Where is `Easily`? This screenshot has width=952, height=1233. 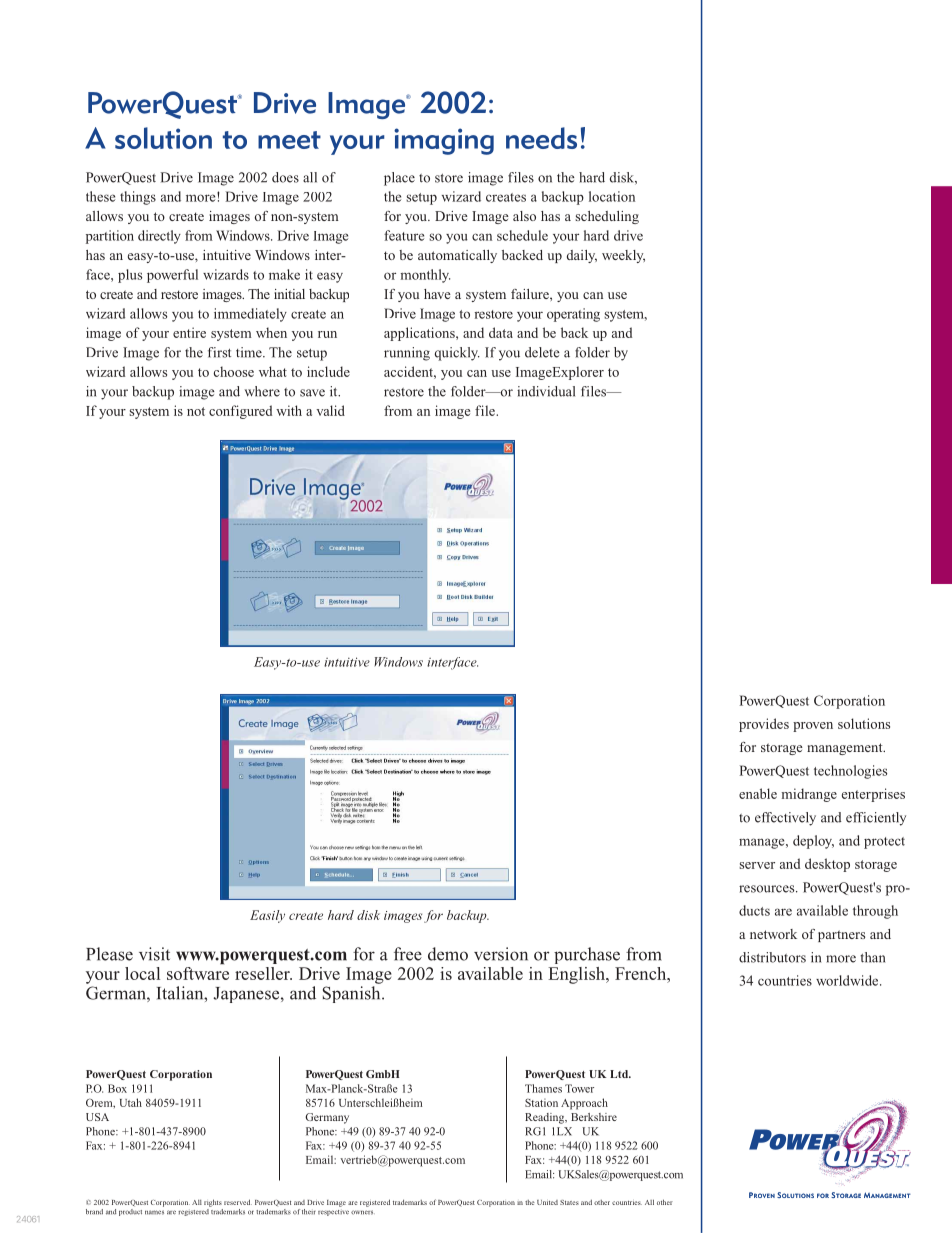 Easily is located at coordinates (267, 916).
